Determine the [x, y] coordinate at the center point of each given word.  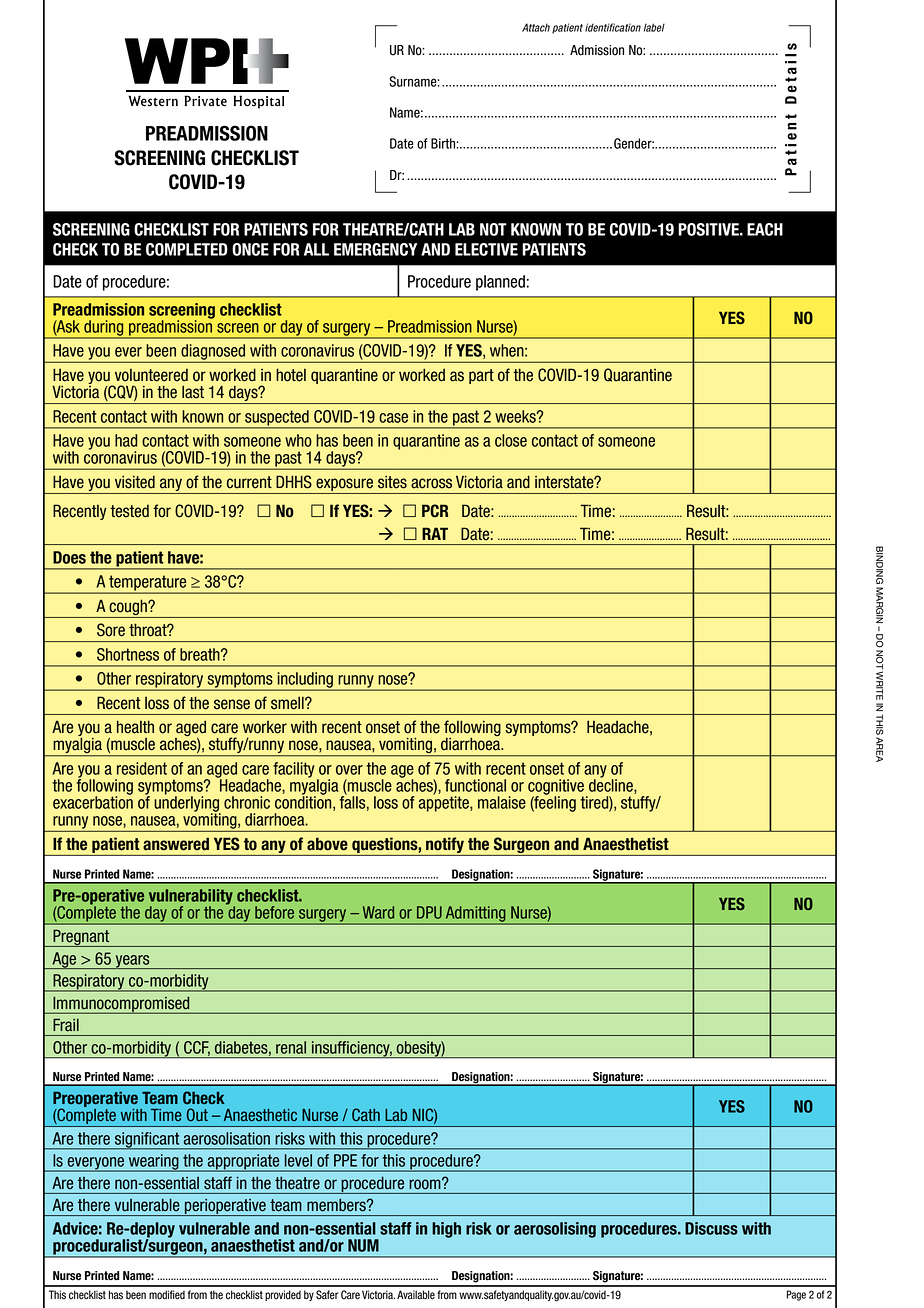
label [654, 27]
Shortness [128, 654]
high [446, 1230]
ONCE [250, 249]
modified [167, 1295]
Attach [536, 27]
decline [612, 785]
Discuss [711, 1228]
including [305, 681]
